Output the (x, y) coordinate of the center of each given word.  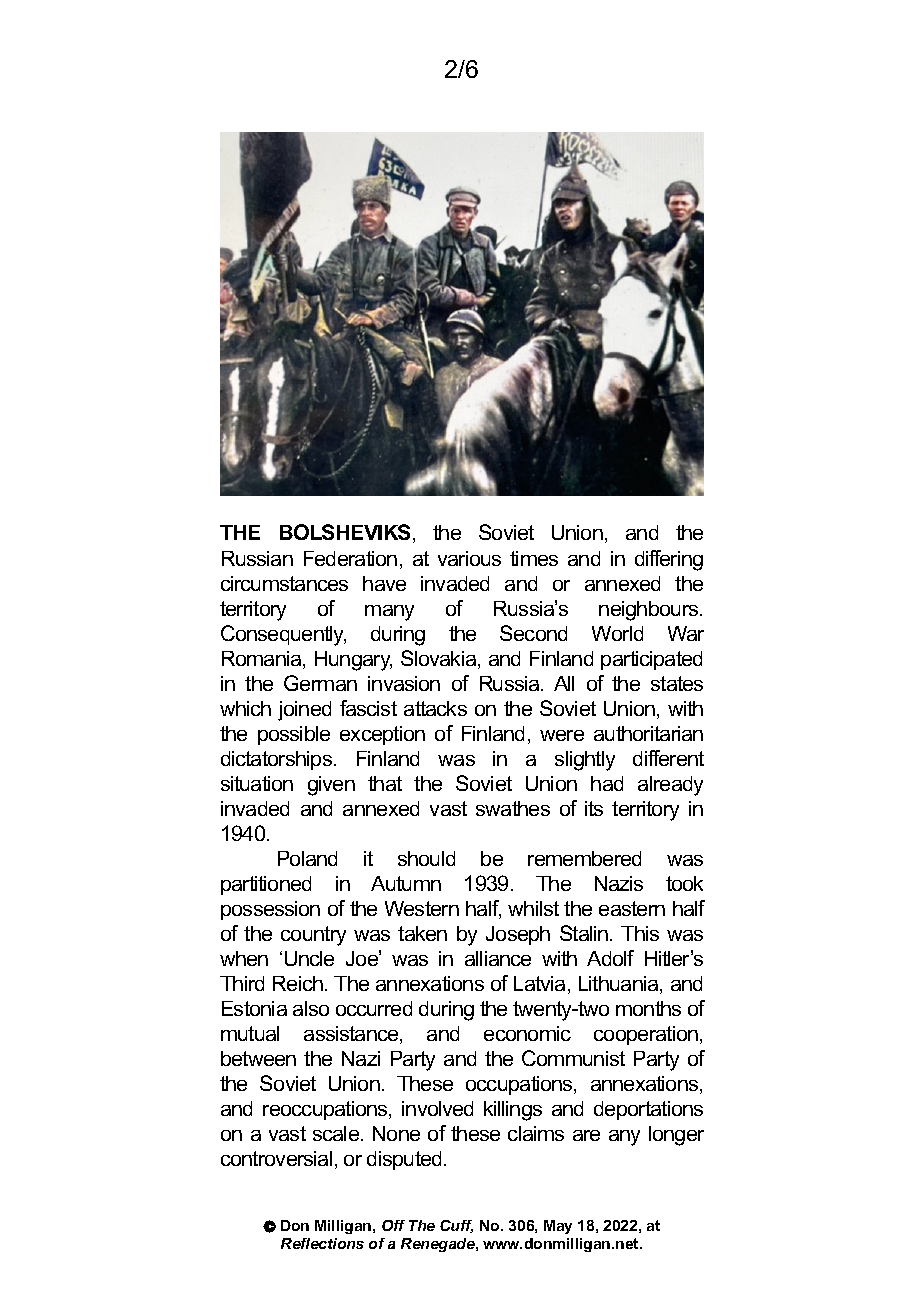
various (469, 558)
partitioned (266, 885)
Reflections (322, 1243)
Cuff (456, 1226)
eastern (632, 908)
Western (422, 908)
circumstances (284, 583)
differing (669, 560)
